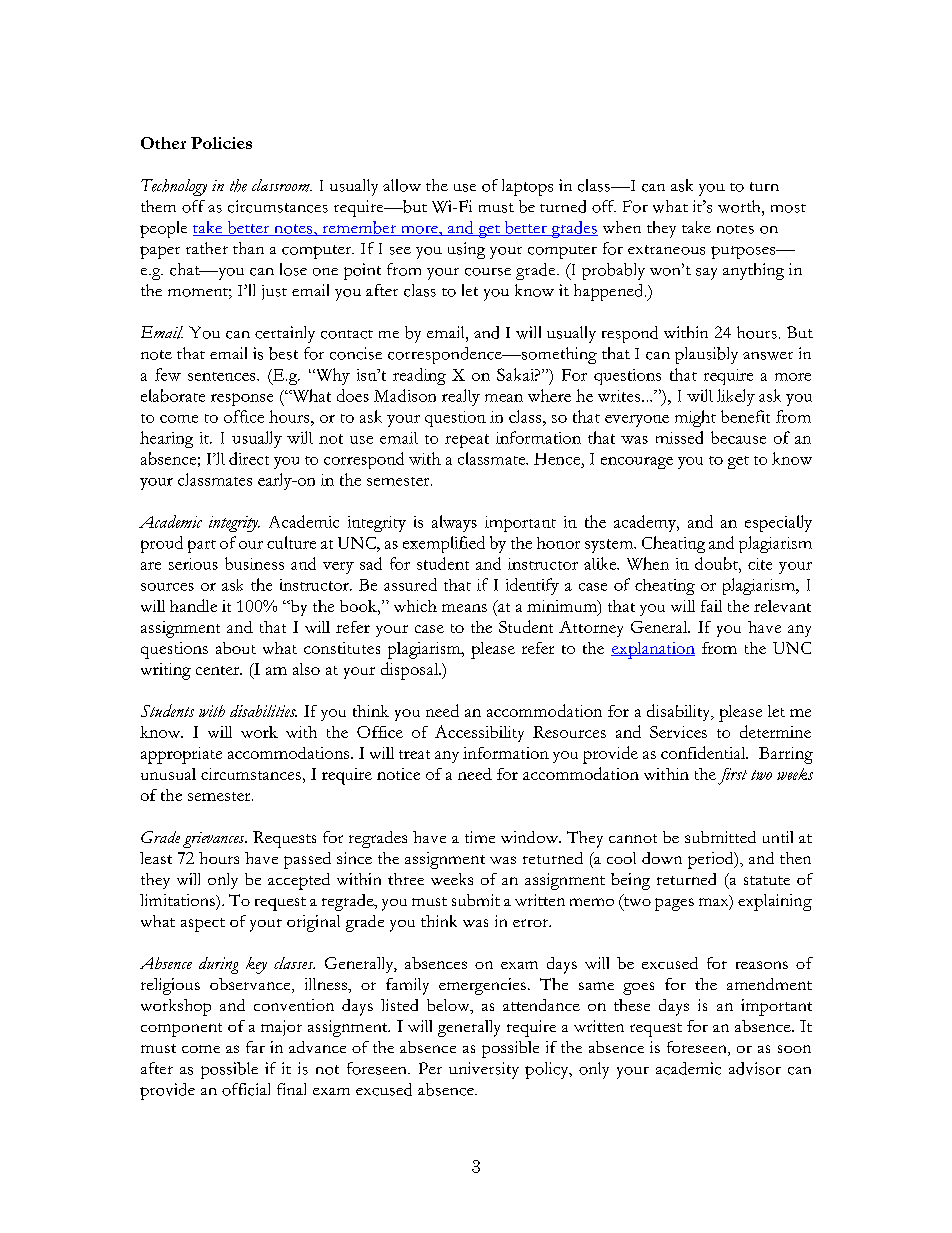 The height and width of the document is (1233, 952). I want to click on time, so click(480, 837).
